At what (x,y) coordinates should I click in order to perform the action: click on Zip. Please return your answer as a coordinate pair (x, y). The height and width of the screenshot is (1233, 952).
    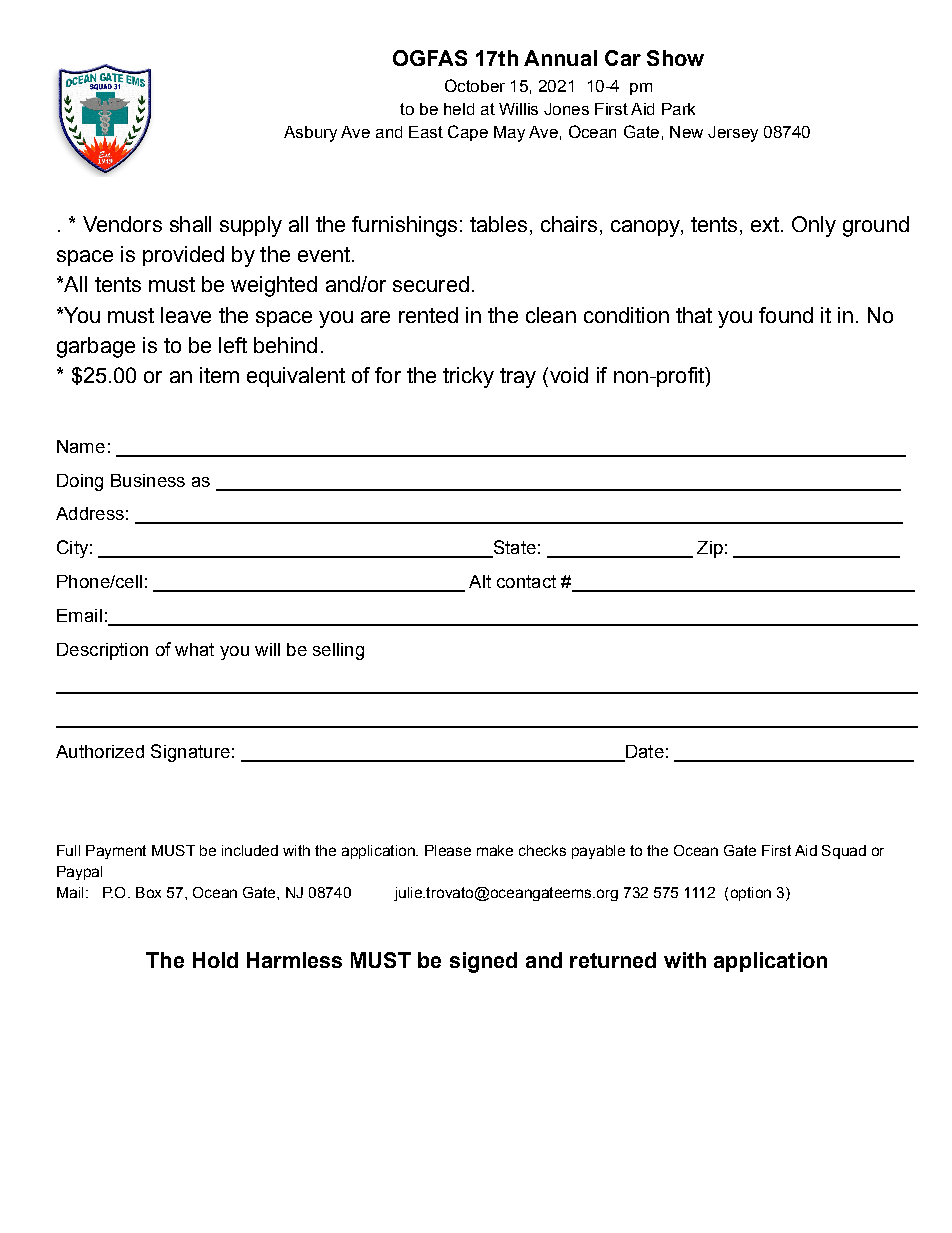
    Looking at the image, I should click on (710, 549).
